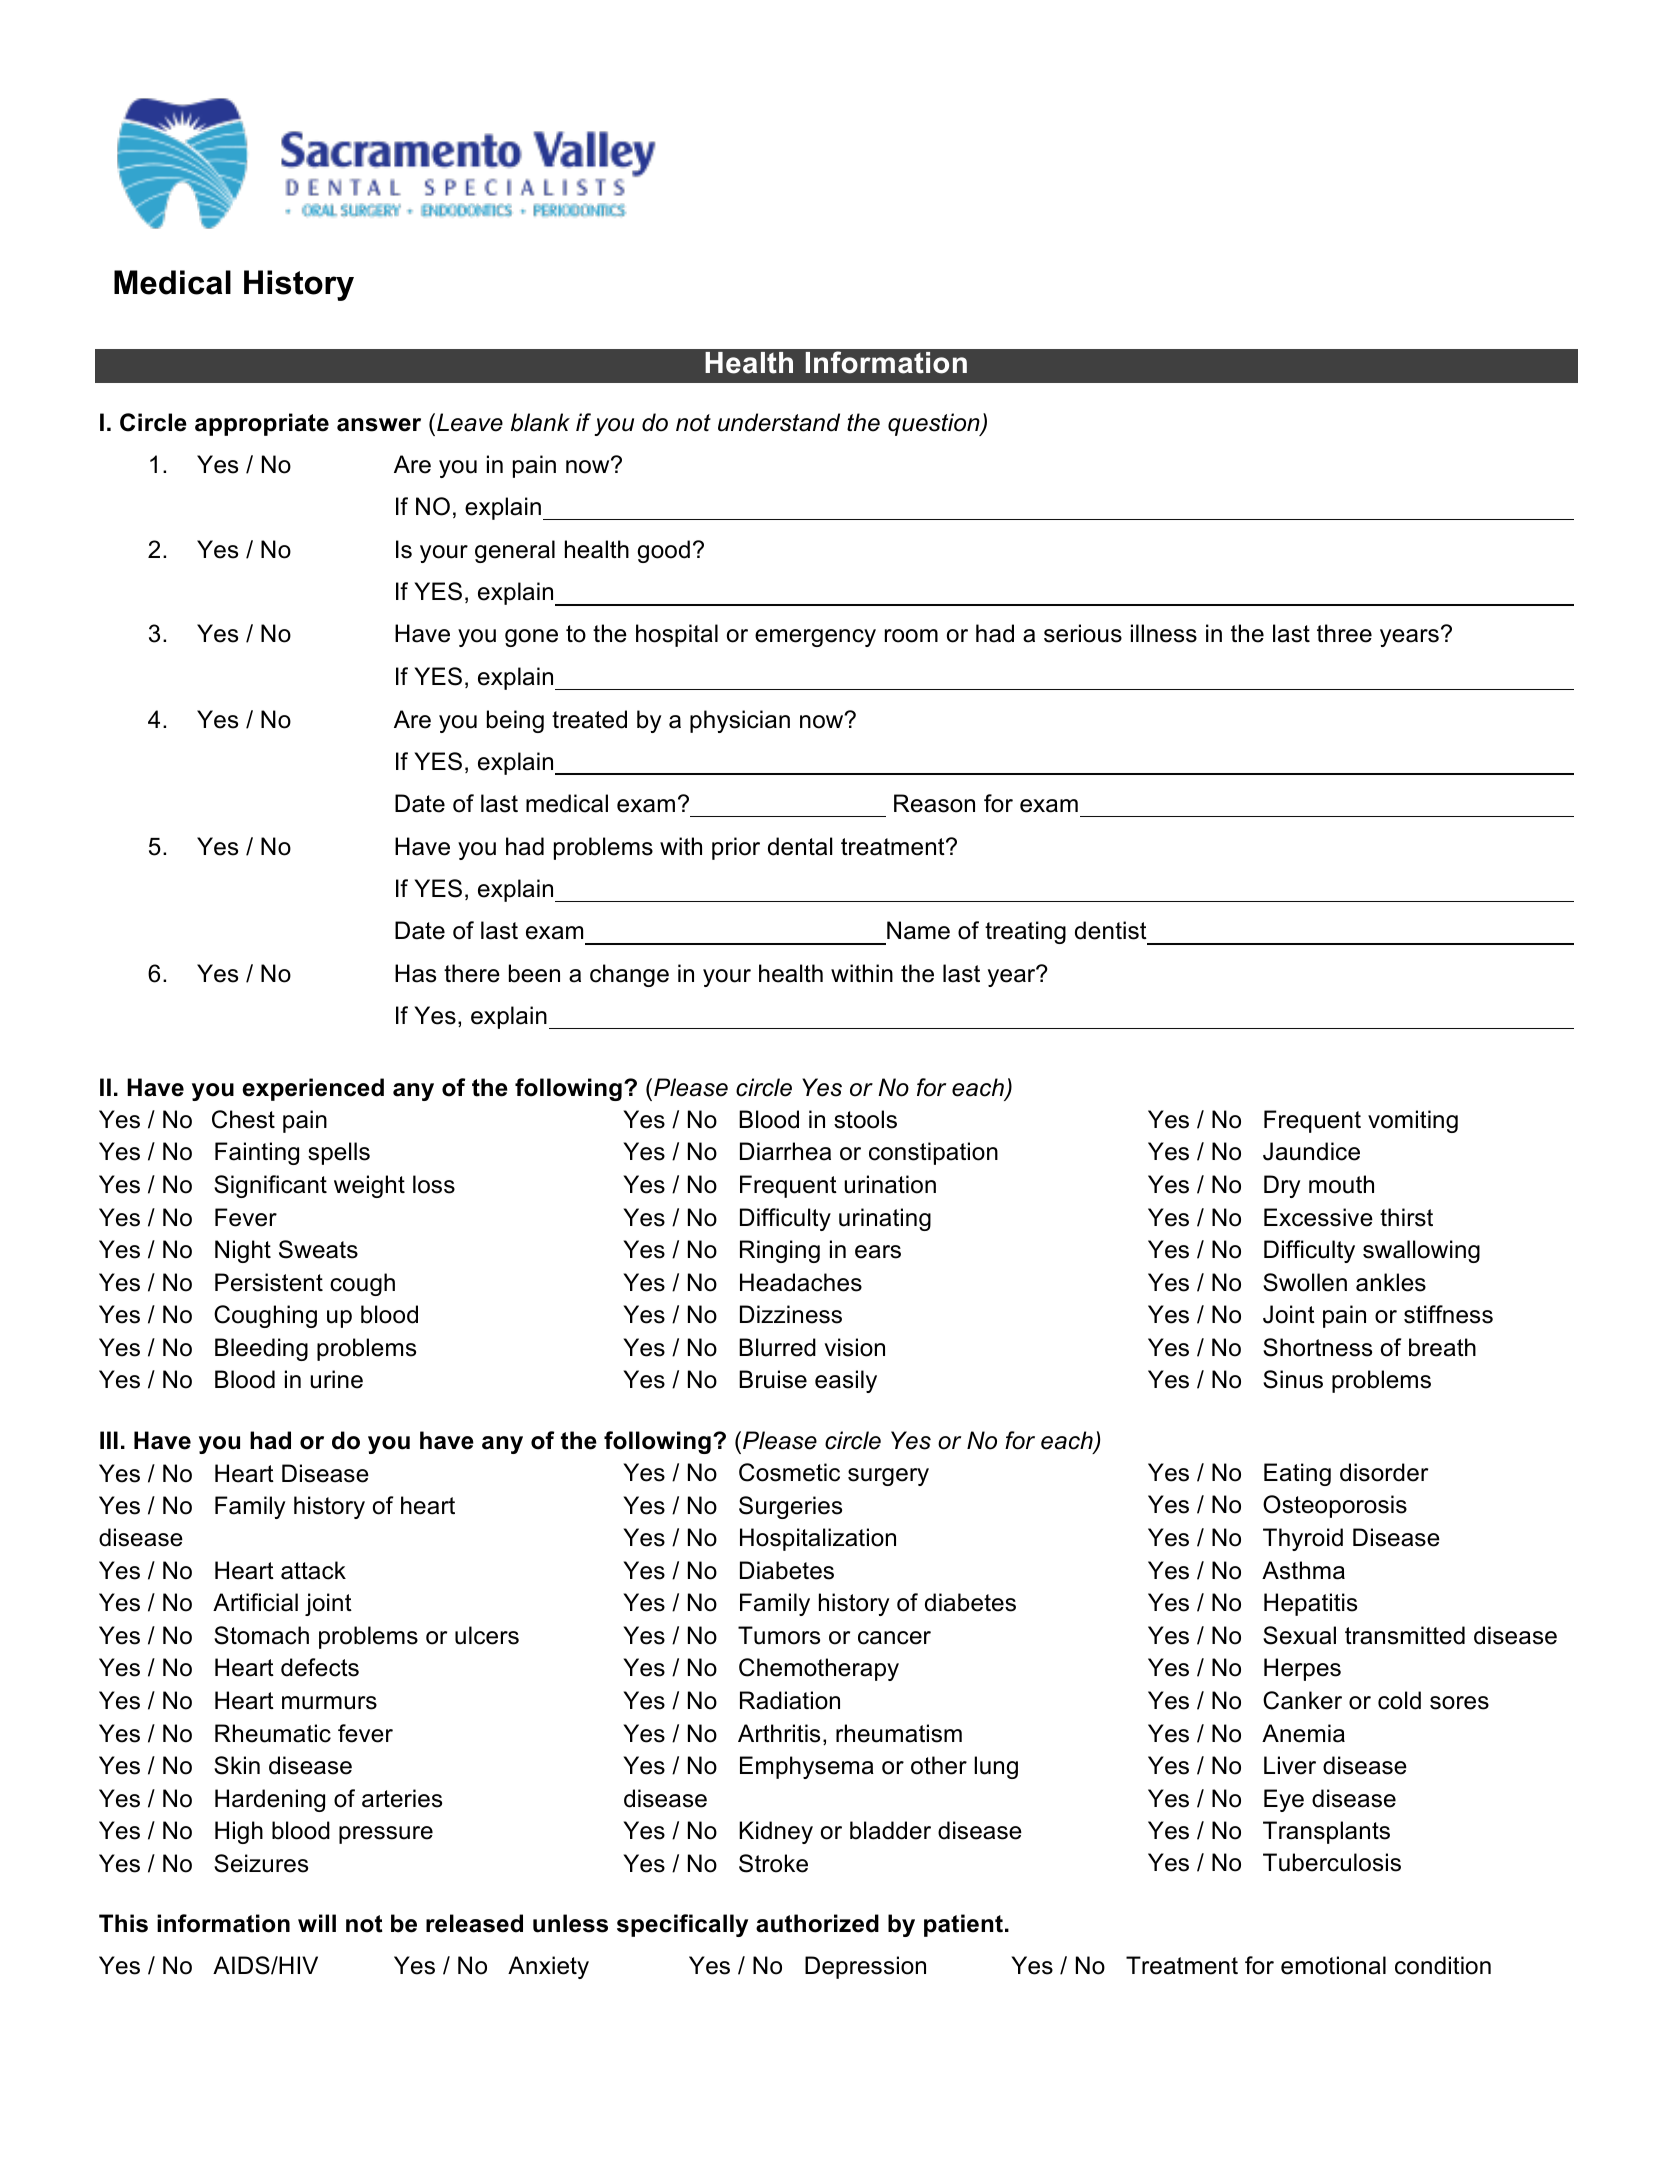 The image size is (1672, 2164). Describe the element at coordinates (779, 422) in the page. I see `understand` at that location.
